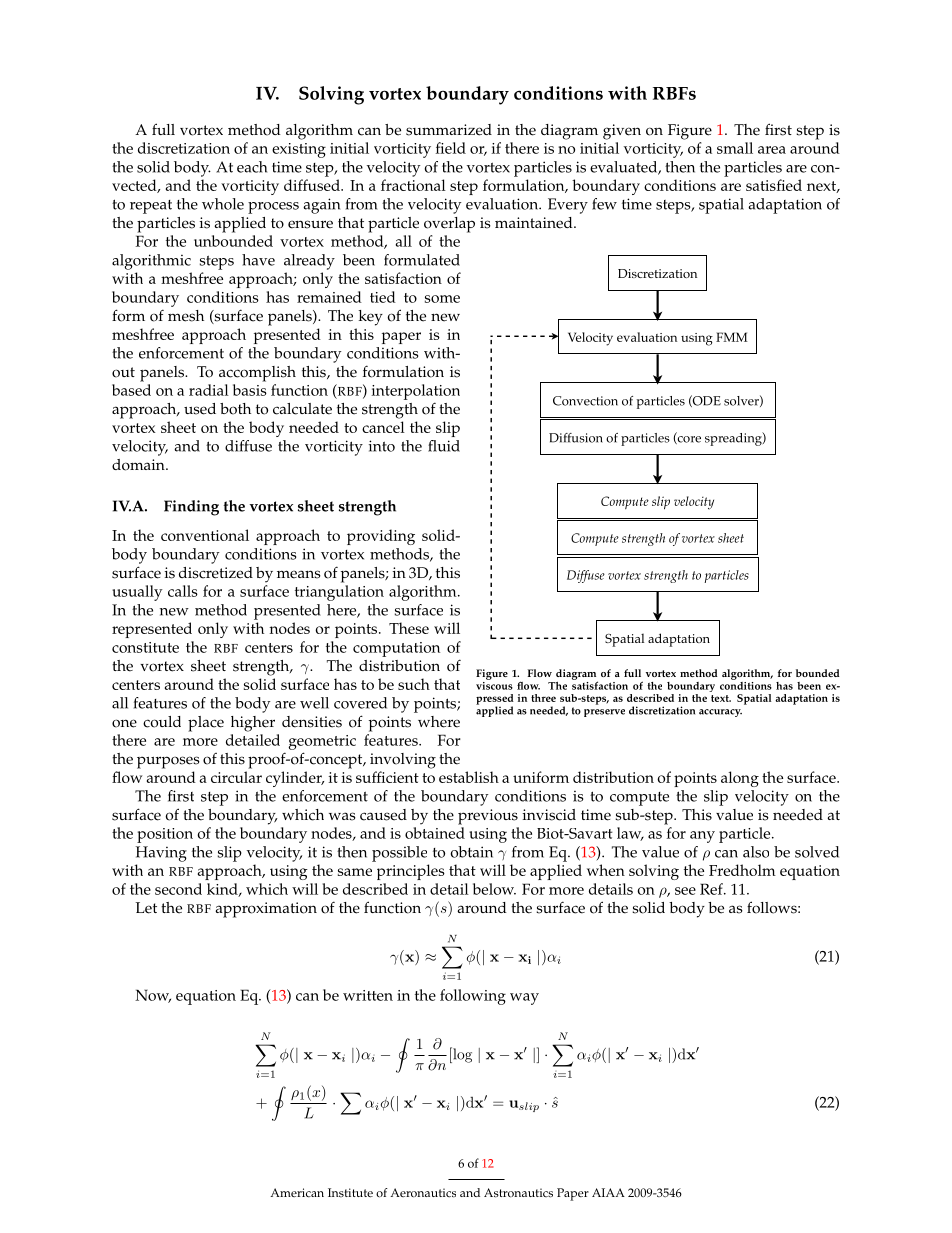 This screenshot has height=1233, width=952. What do you see at coordinates (702, 837) in the screenshot?
I see `any` at bounding box center [702, 837].
